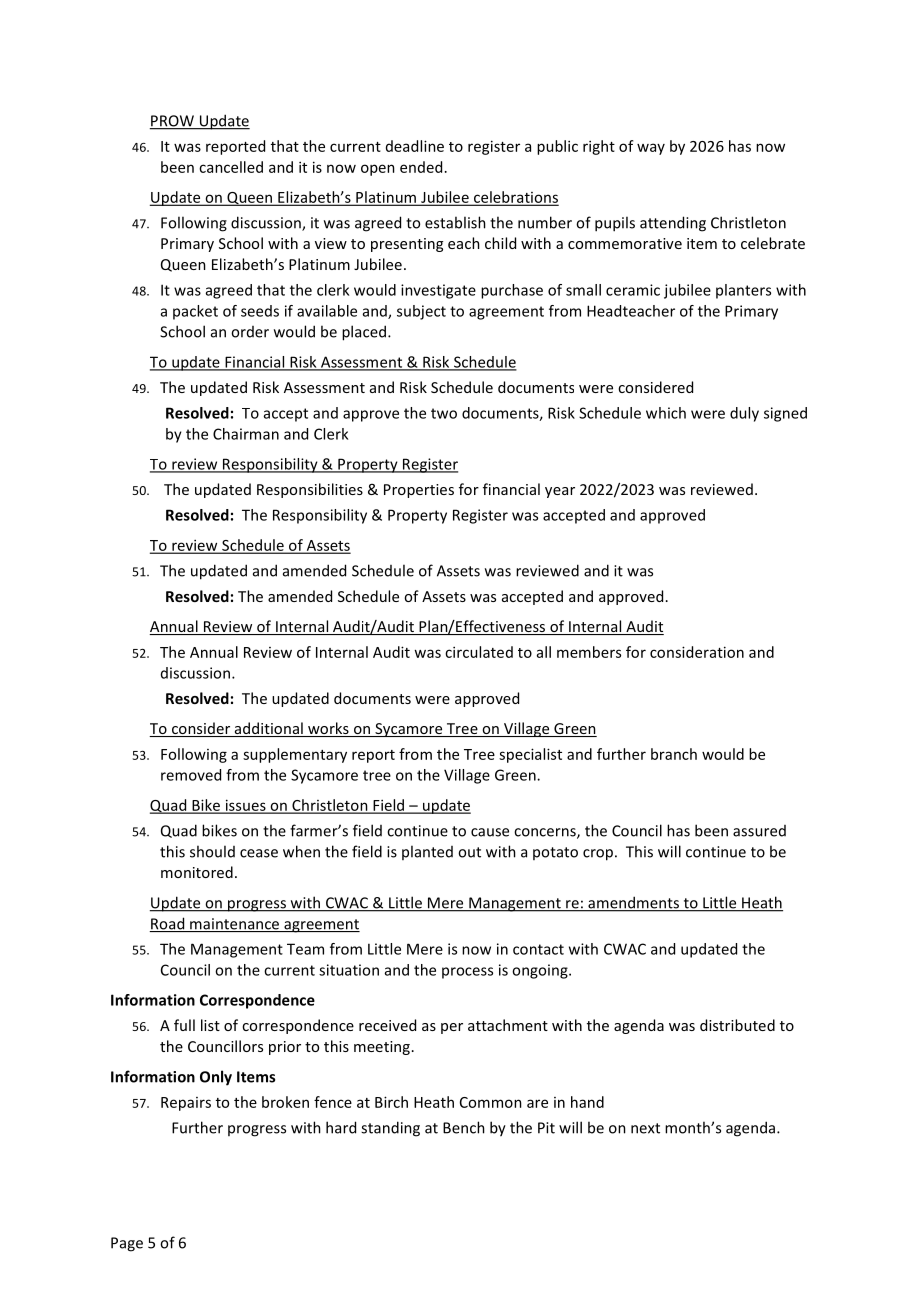 This page has width=924, height=1308. I want to click on members, so click(589, 652).
